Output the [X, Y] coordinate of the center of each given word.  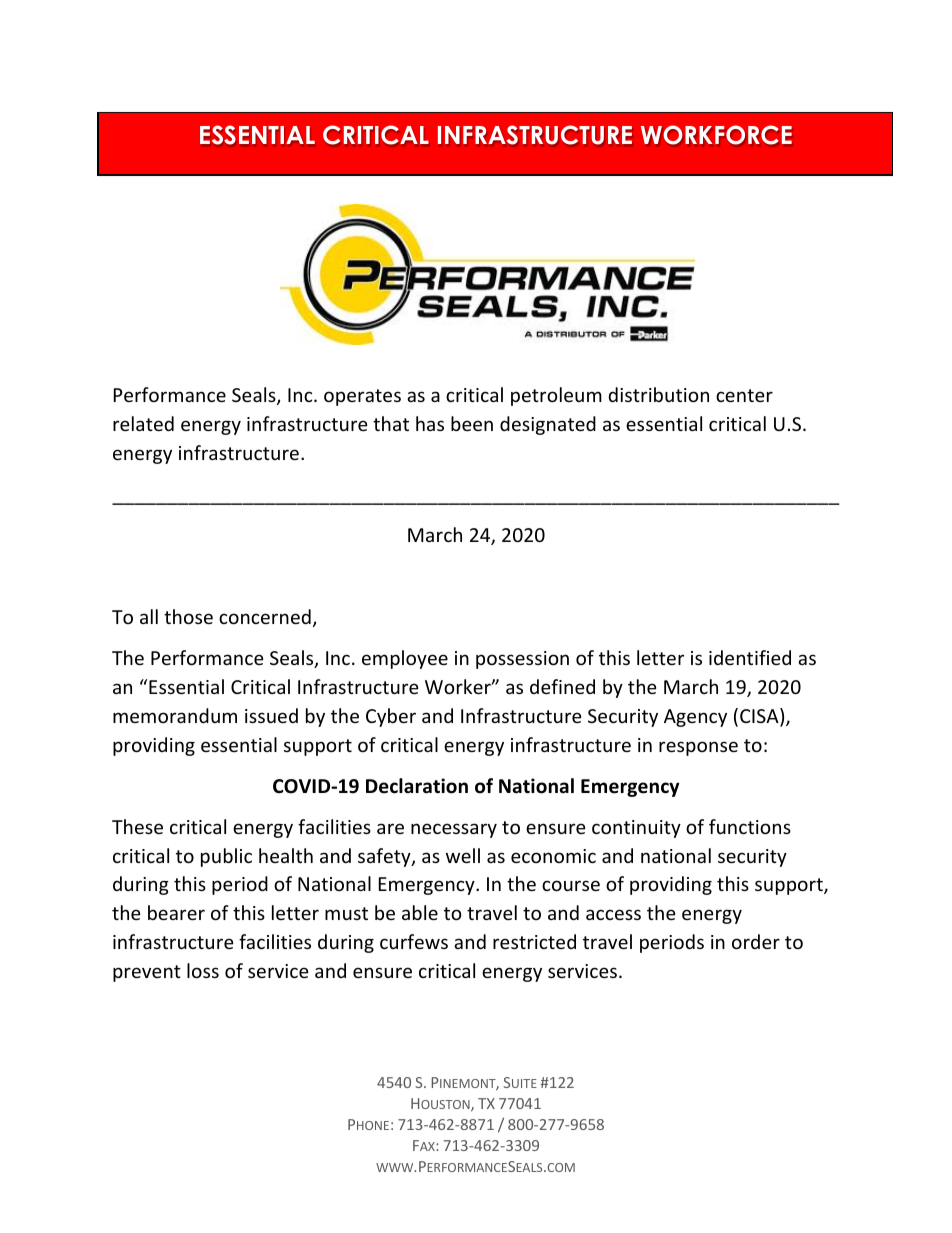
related [143, 423]
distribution [659, 394]
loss [203, 970]
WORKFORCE [716, 135]
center [744, 395]
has [430, 423]
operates [362, 397]
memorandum [175, 715]
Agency [695, 718]
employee [405, 659]
